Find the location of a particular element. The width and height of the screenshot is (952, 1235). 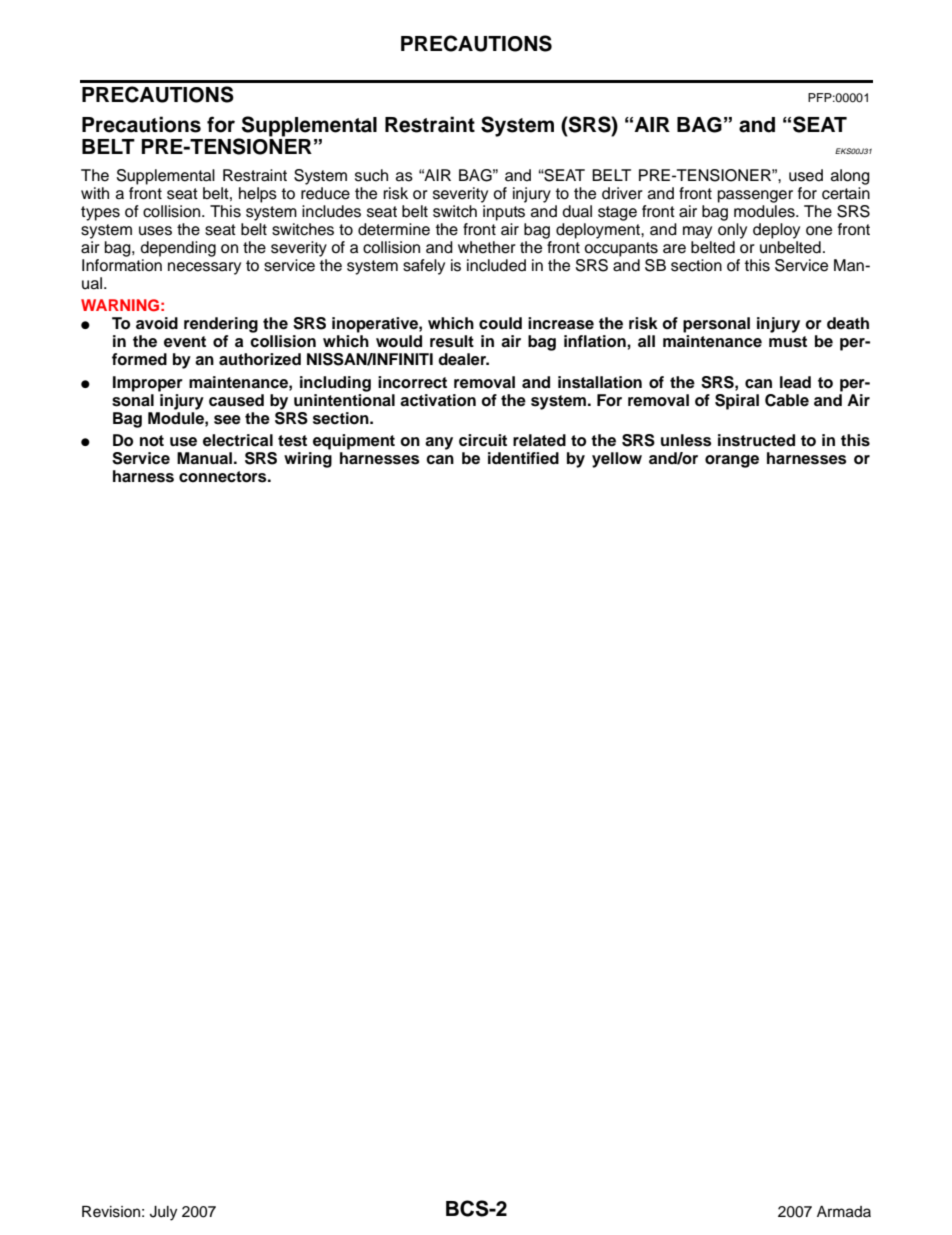

July is located at coordinates (163, 1213).
